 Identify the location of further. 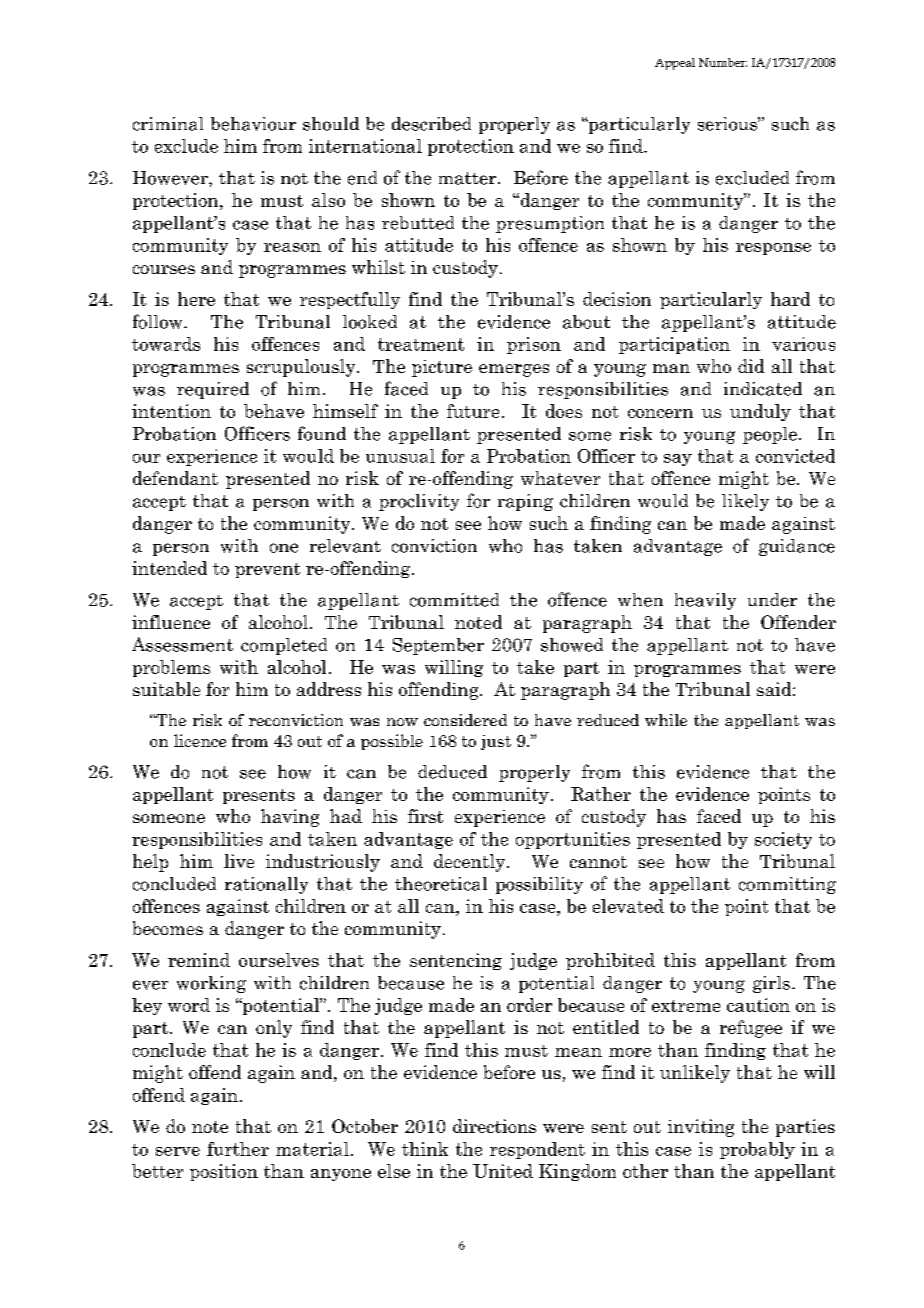
(238, 1149).
